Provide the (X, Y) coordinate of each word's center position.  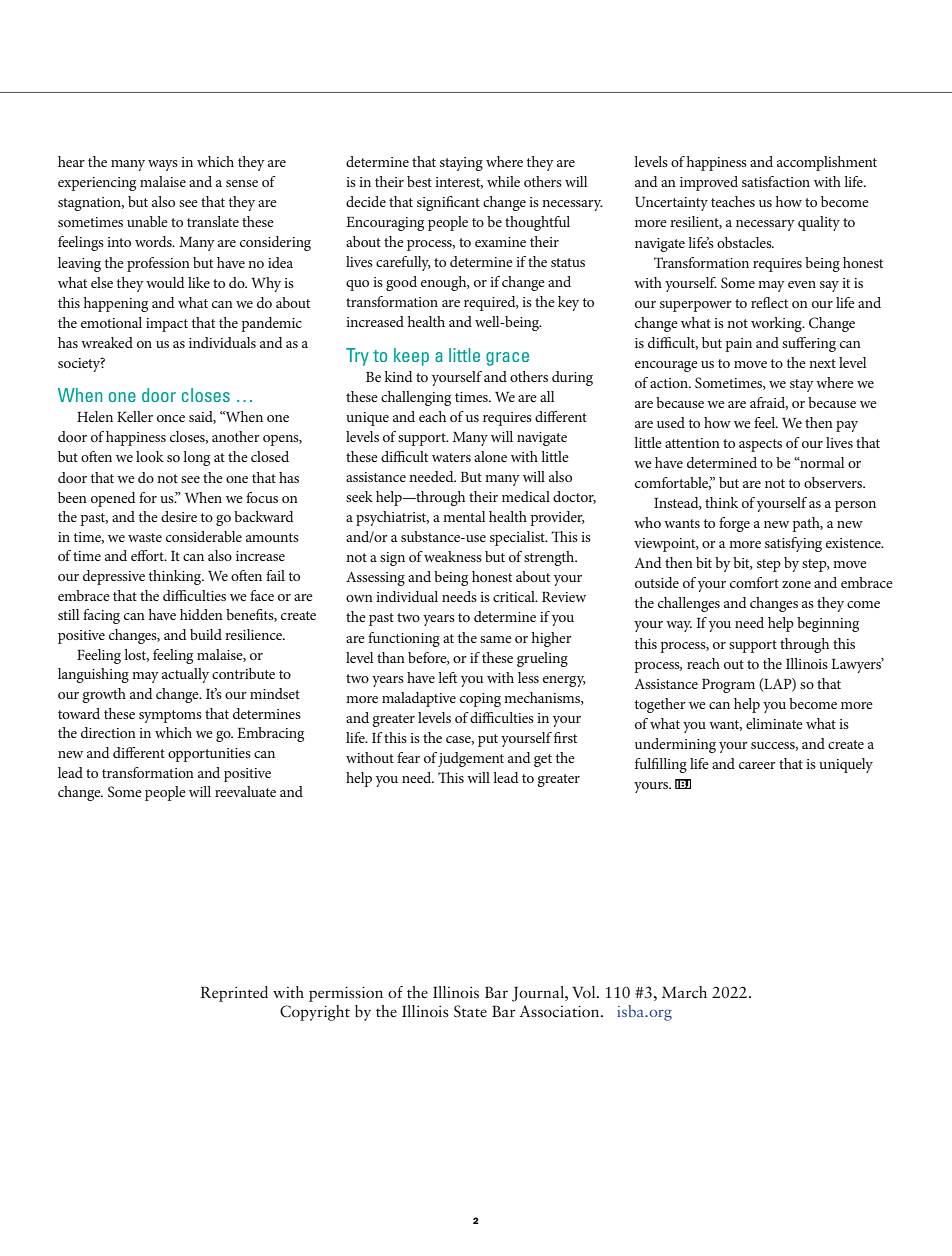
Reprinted (234, 994)
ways (163, 165)
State (470, 1011)
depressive (114, 577)
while (503, 181)
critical (515, 596)
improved (709, 183)
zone (796, 584)
